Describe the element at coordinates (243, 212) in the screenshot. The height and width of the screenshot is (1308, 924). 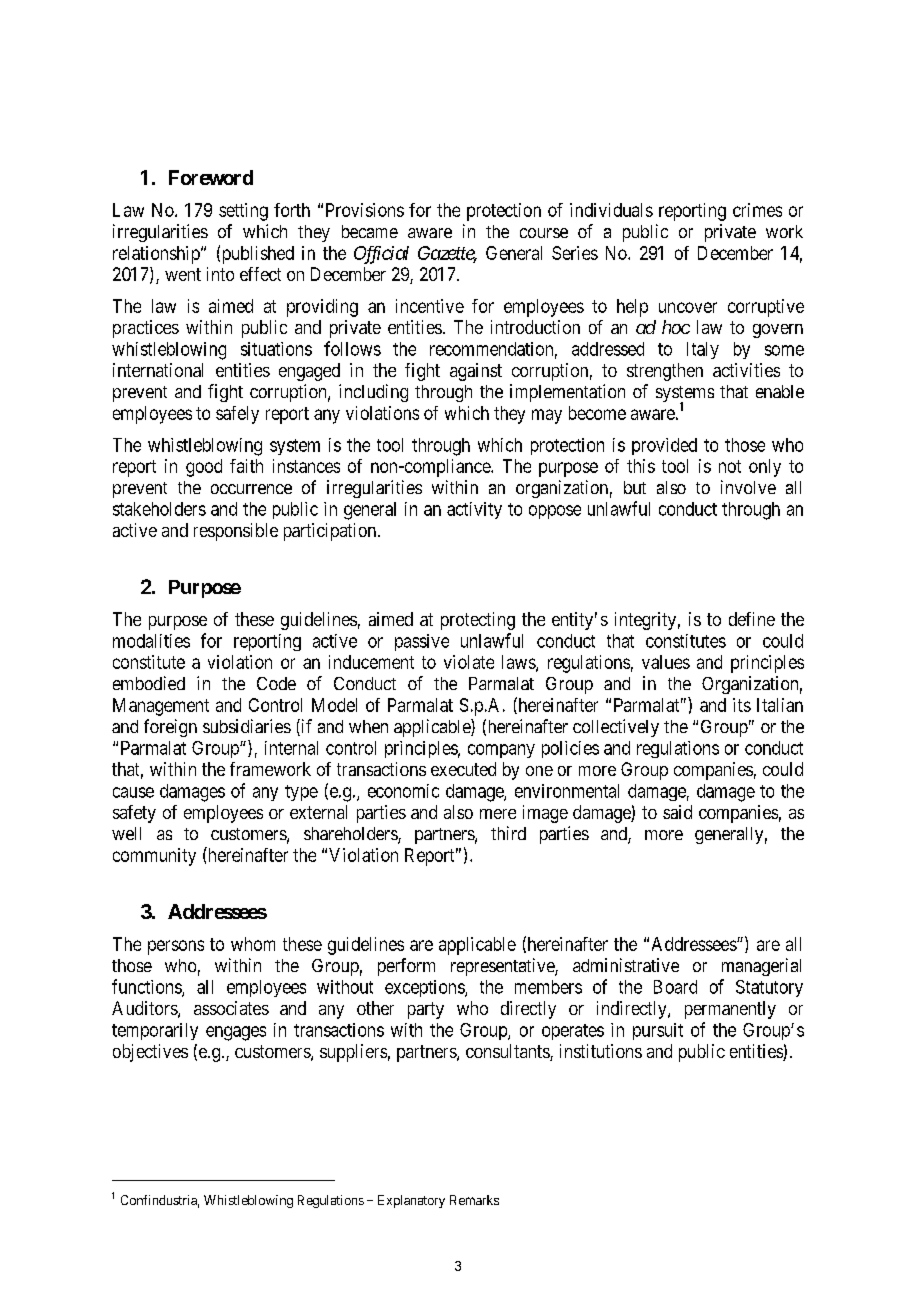
I see `setting` at that location.
